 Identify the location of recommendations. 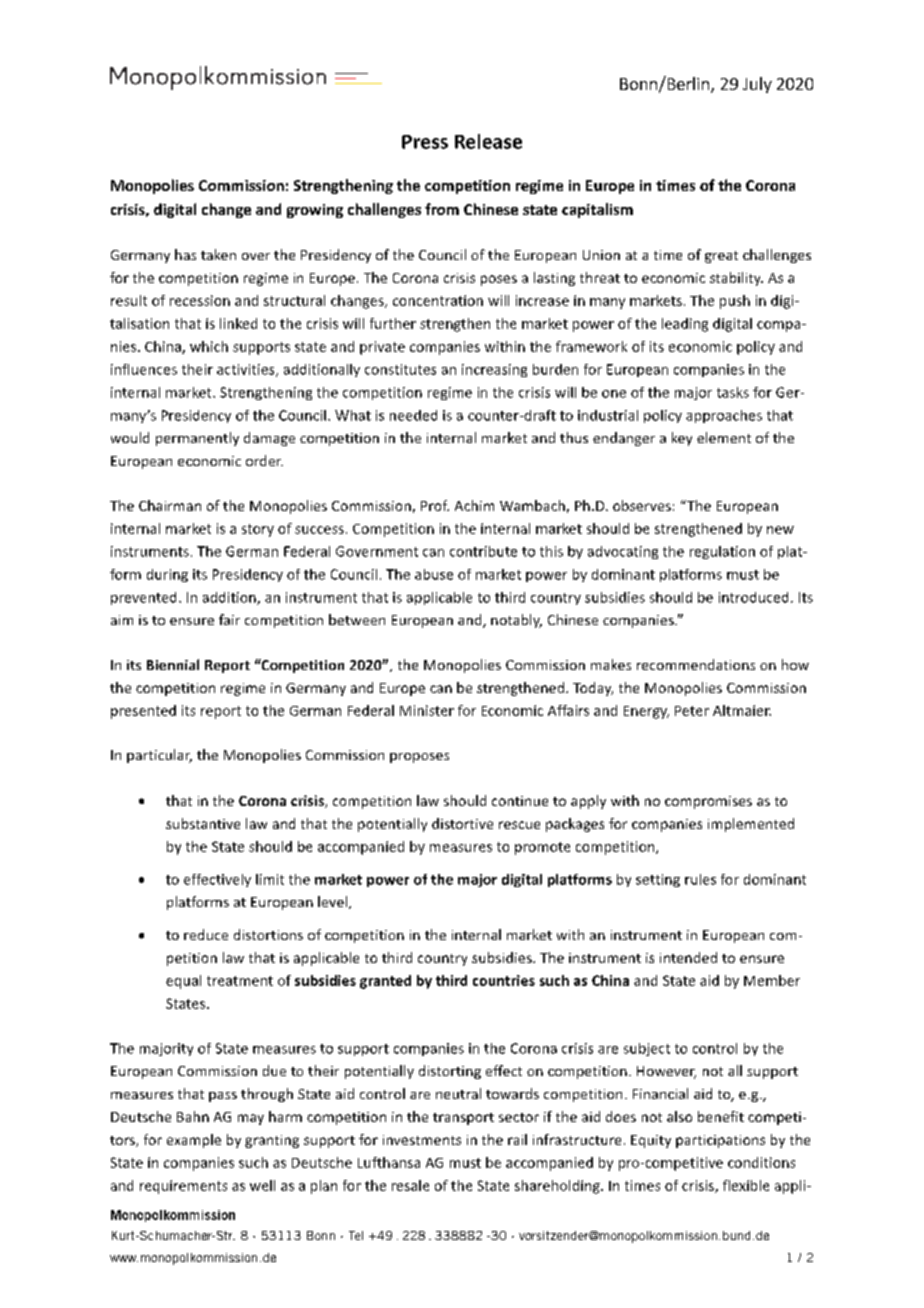
(696, 664).
